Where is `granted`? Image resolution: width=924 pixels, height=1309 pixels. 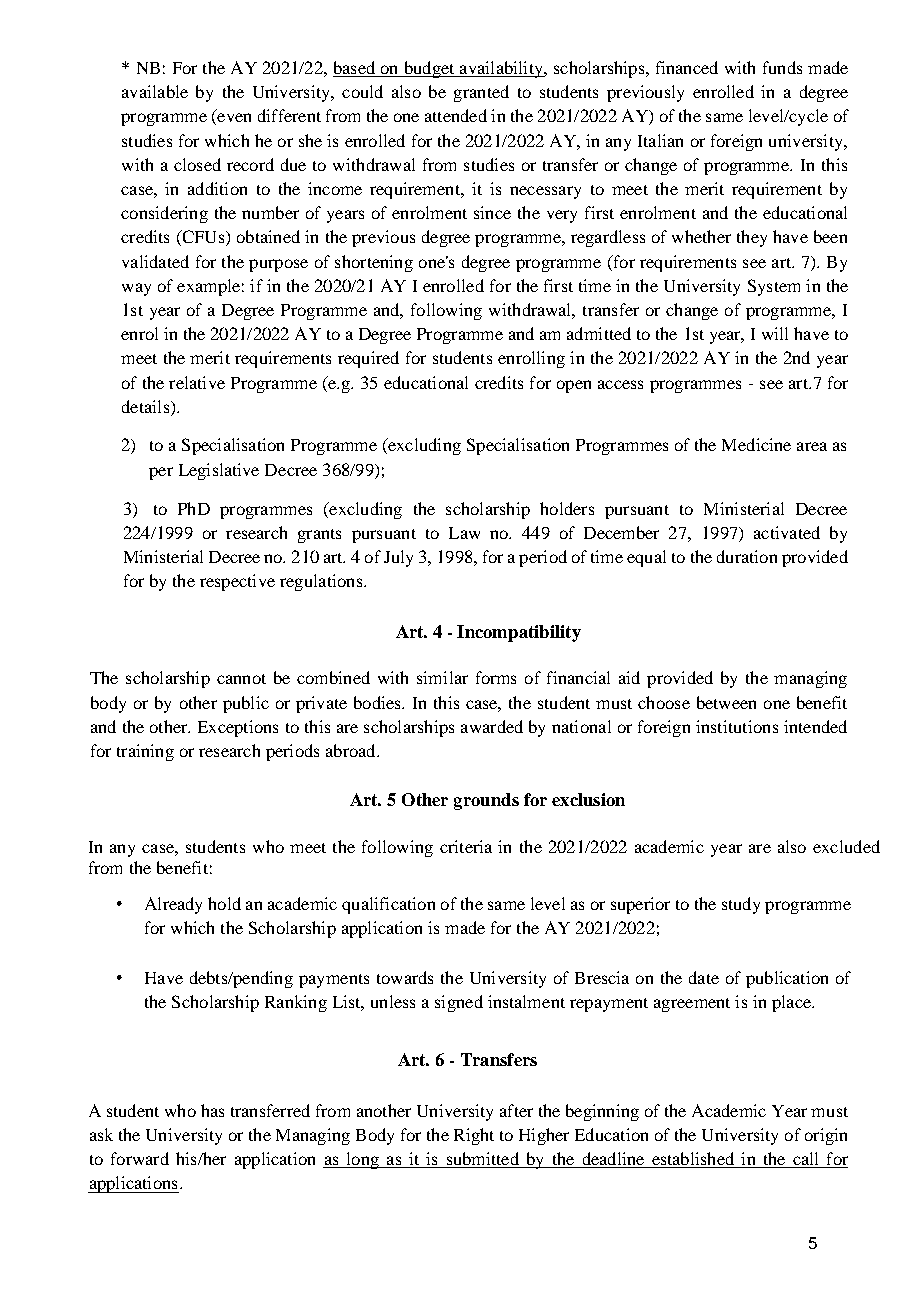
granted is located at coordinates (481, 93).
